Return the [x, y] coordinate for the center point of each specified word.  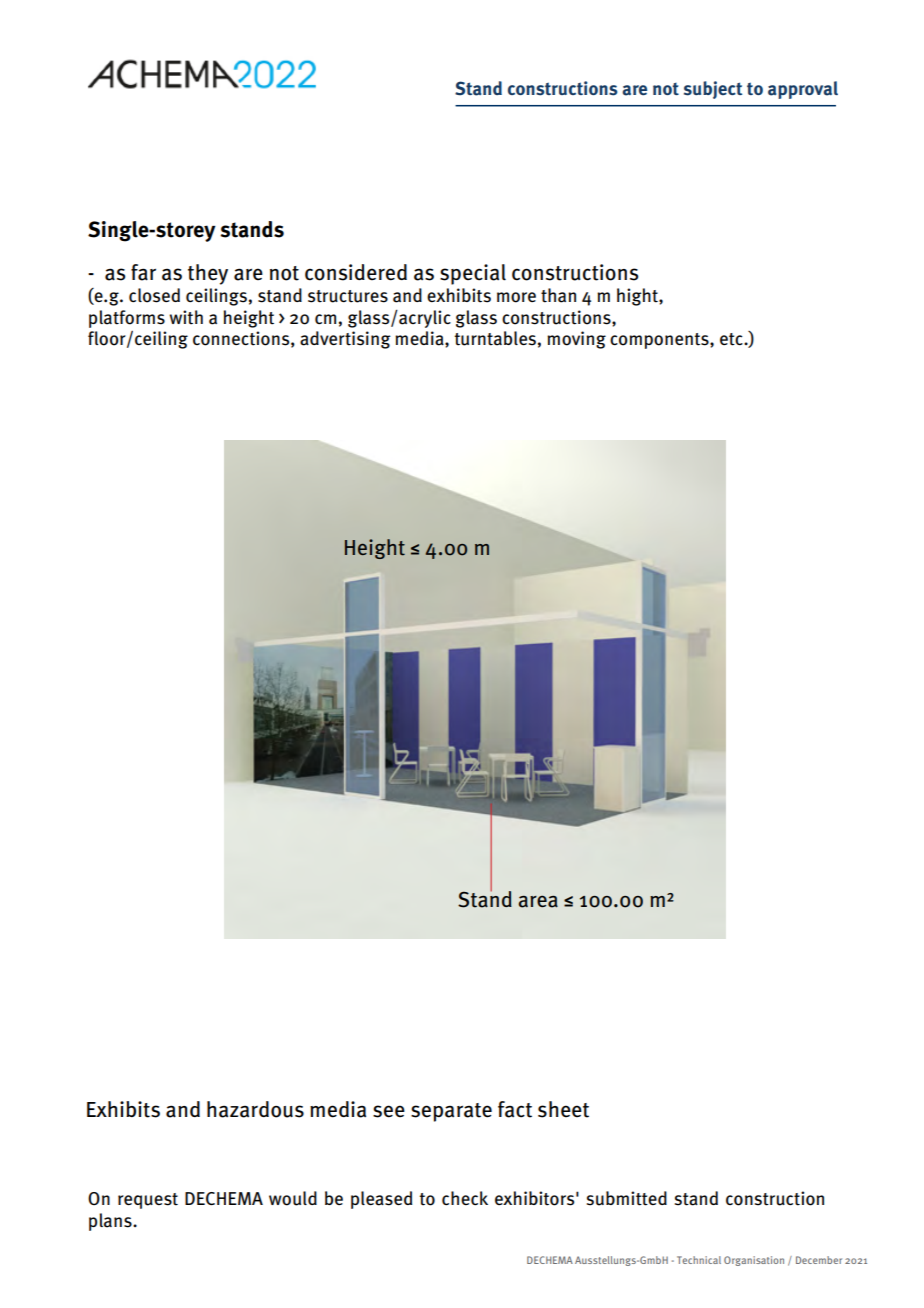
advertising [345, 340]
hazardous [255, 1109]
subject [713, 90]
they [208, 274]
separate [451, 1112]
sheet [563, 1109]
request [148, 1201]
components [660, 341]
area [538, 901]
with [186, 317]
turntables [495, 338]
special [473, 274]
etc [732, 339]
